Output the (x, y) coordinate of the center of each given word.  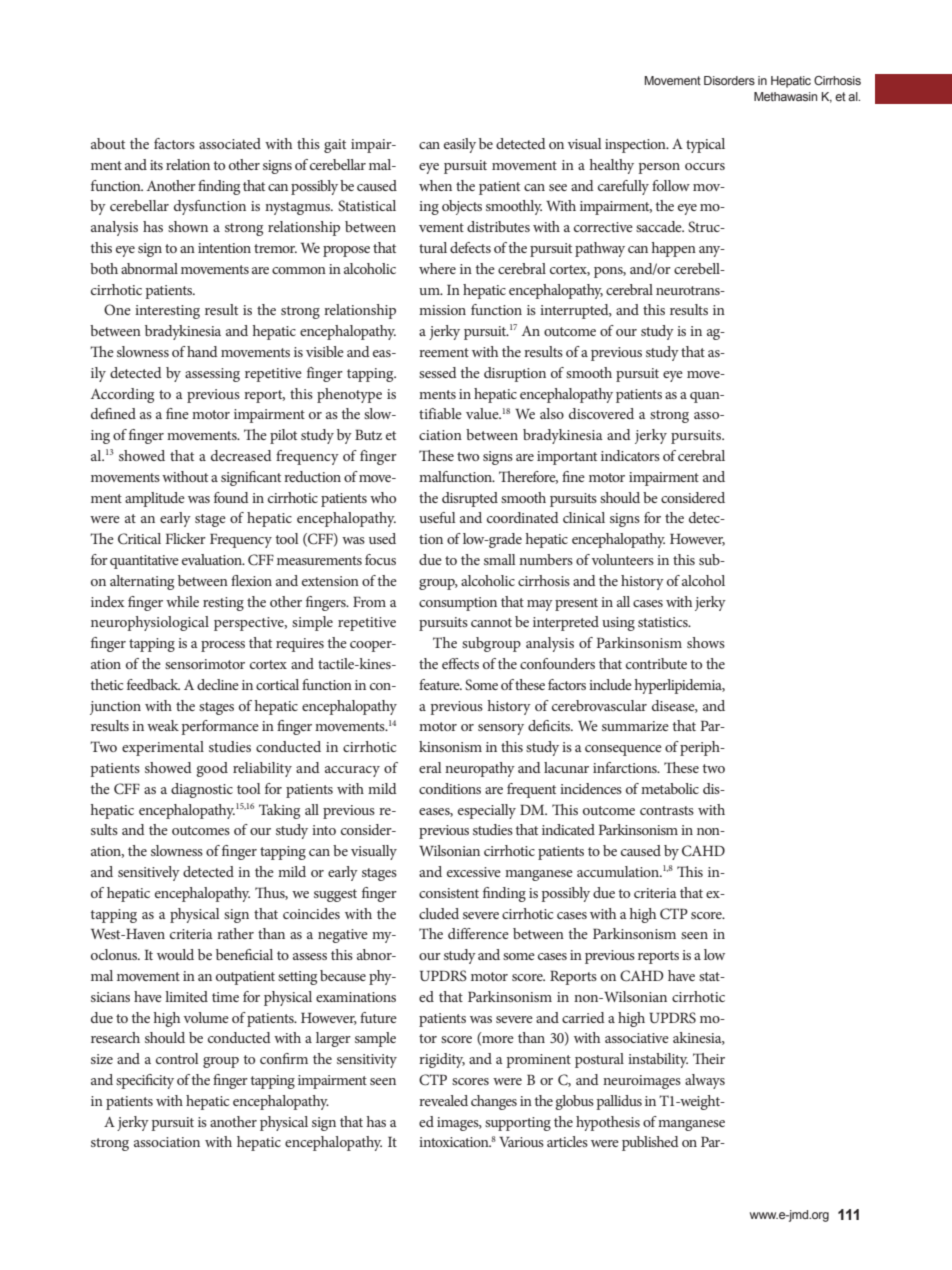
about (108, 143)
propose (346, 251)
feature (440, 684)
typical (705, 145)
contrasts (667, 810)
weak (163, 725)
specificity (145, 1081)
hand (202, 351)
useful (437, 517)
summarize (635, 726)
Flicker (186, 538)
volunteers (623, 559)
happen (674, 249)
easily (460, 145)
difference (478, 933)
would (175, 954)
